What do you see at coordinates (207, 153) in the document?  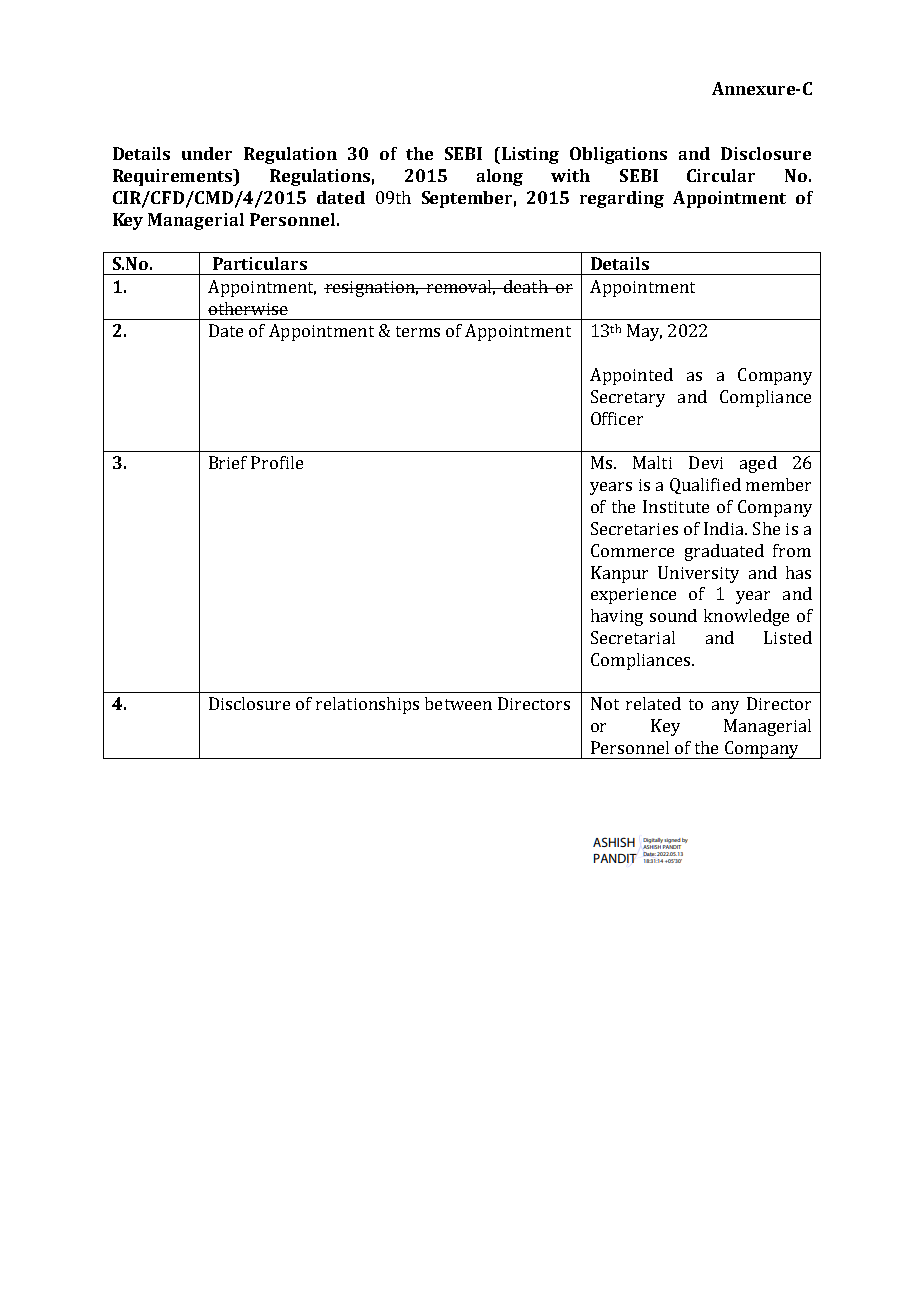 I see `under` at bounding box center [207, 153].
